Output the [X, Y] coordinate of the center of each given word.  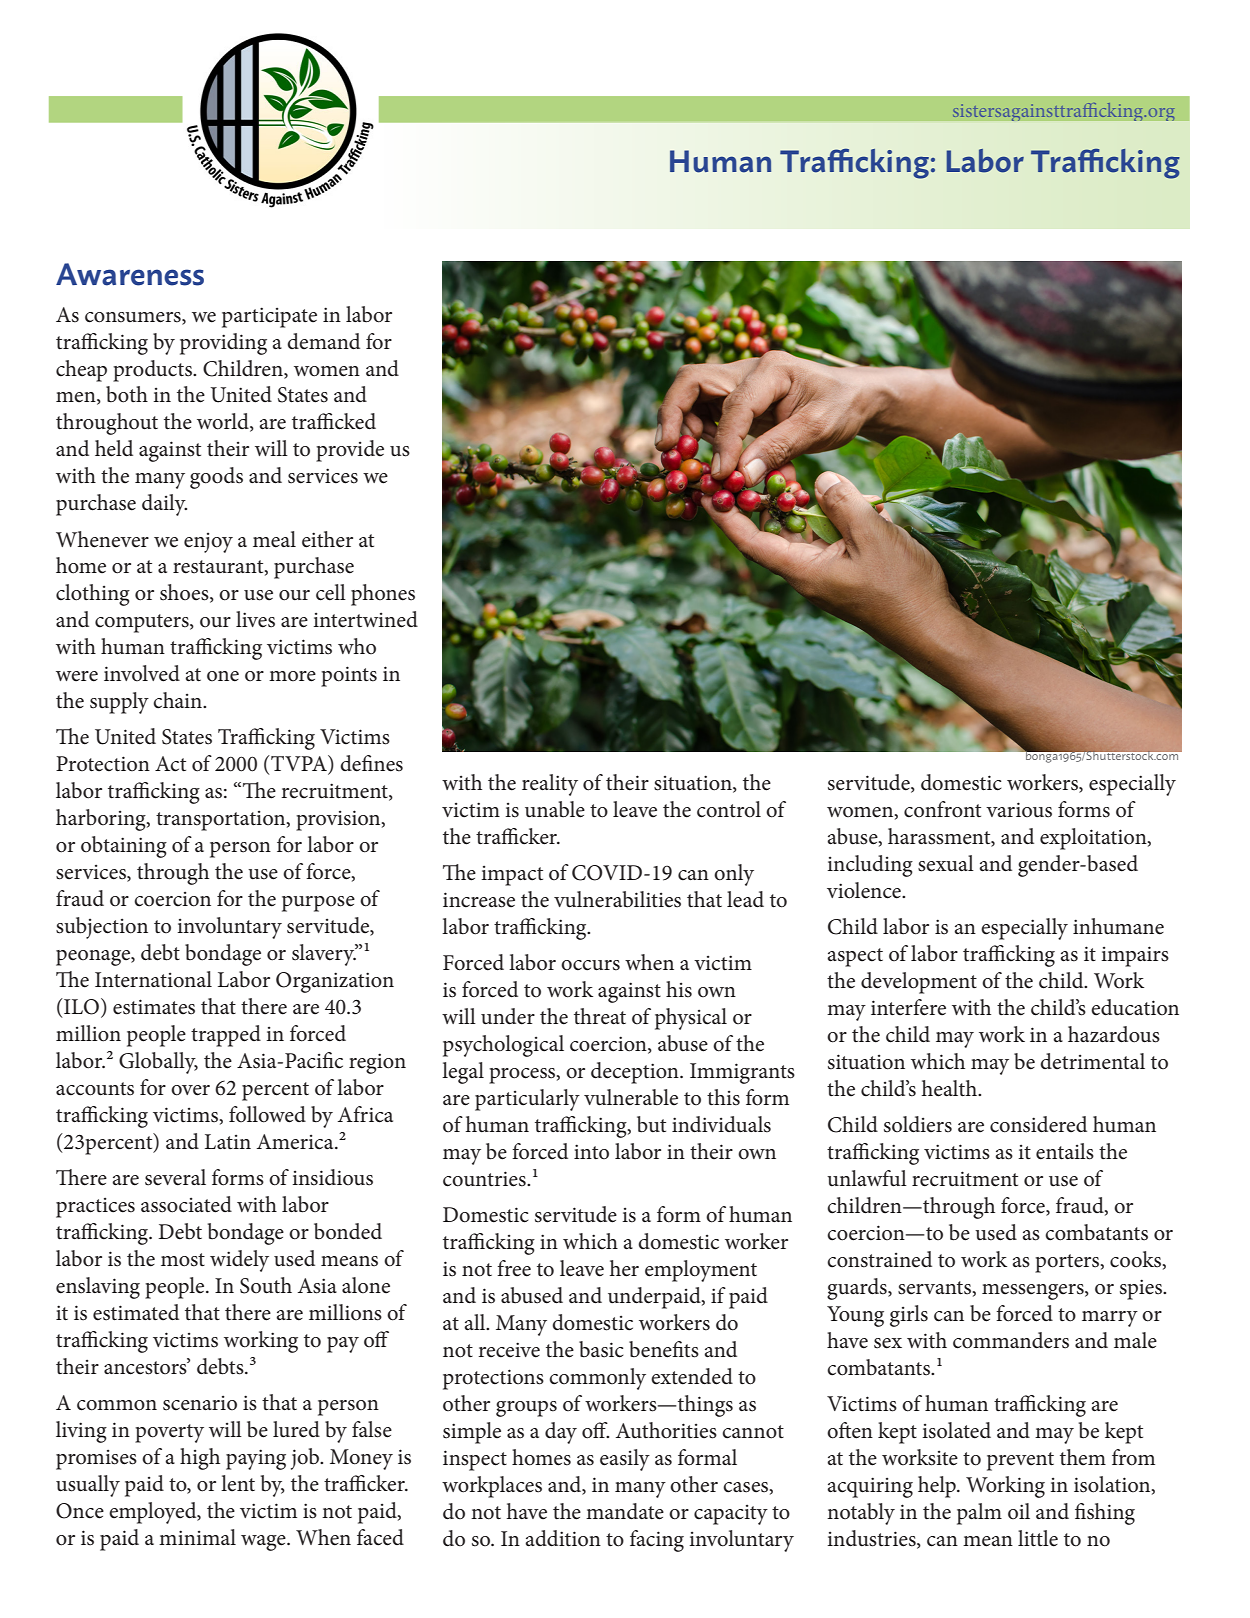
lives [255, 619]
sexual [946, 863]
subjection [102, 928]
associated [186, 1204]
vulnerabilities [617, 899]
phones [383, 595]
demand [323, 341]
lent [238, 1483]
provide [350, 451]
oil [1019, 1511]
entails [1065, 1151]
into [591, 1152]
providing [223, 344]
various [1019, 810]
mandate [625, 1511]
